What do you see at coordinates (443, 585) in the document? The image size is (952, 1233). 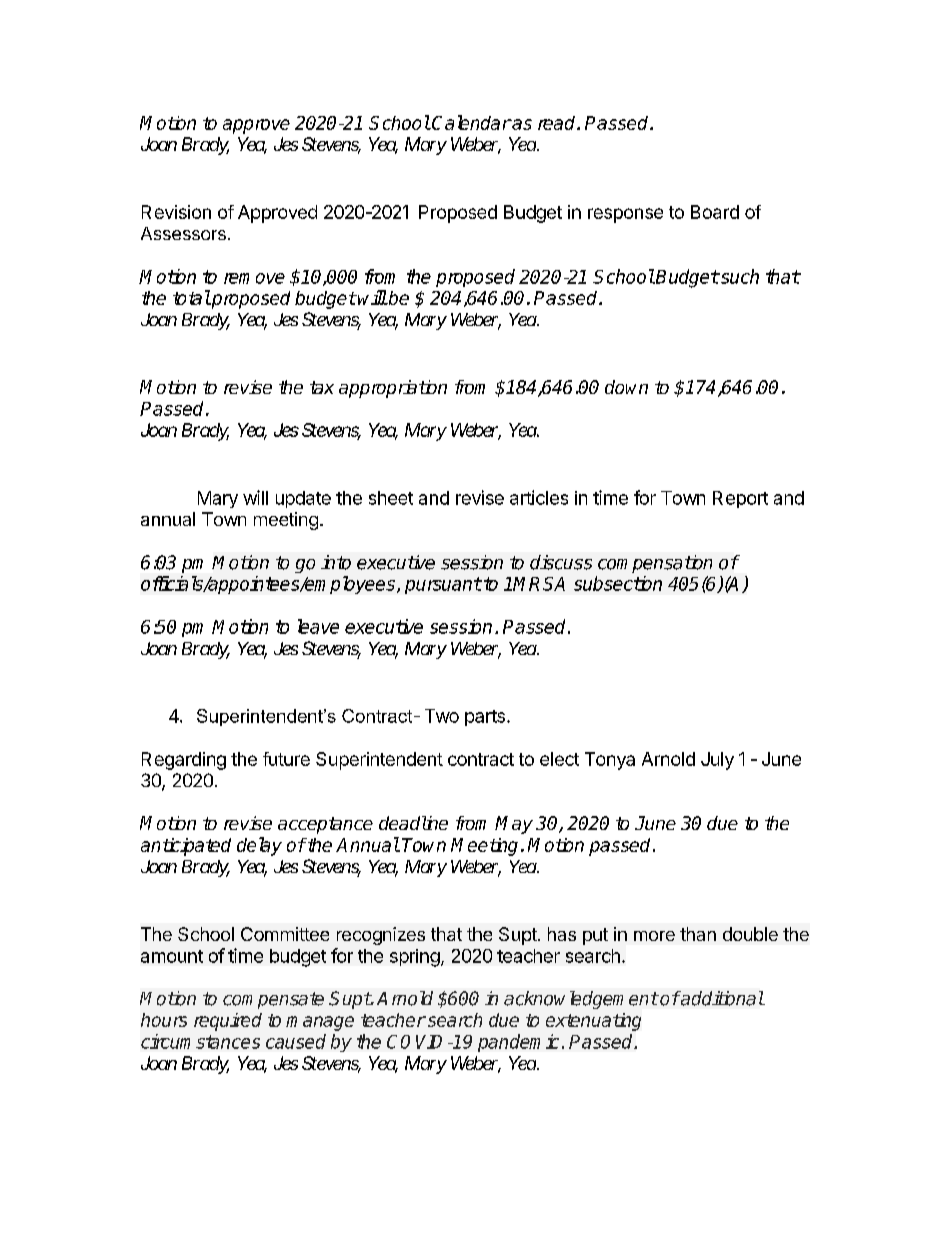 I see `pursuant` at bounding box center [443, 585].
